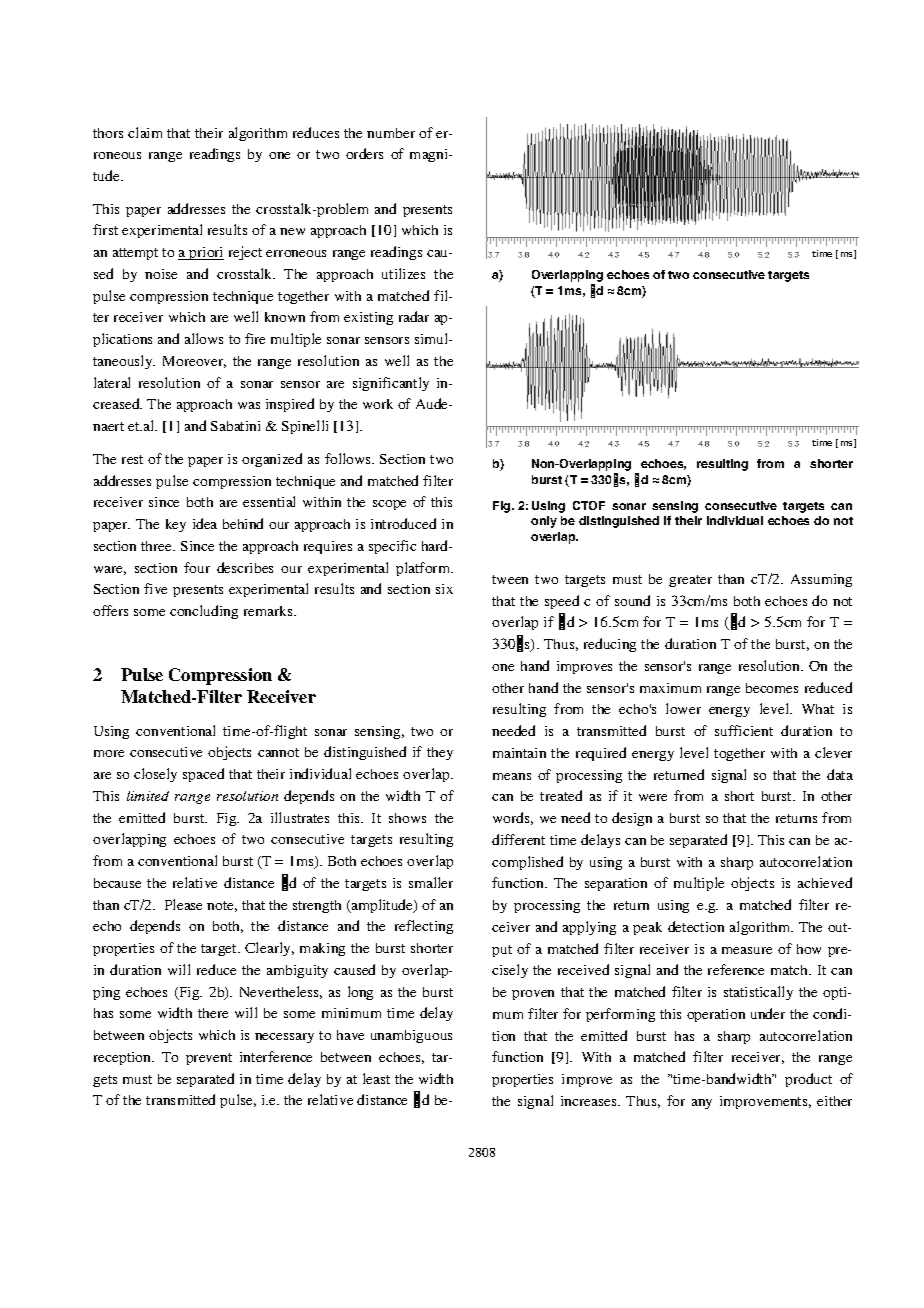 The width and height of the page is (924, 1308). I want to click on prevent, so click(209, 1059).
